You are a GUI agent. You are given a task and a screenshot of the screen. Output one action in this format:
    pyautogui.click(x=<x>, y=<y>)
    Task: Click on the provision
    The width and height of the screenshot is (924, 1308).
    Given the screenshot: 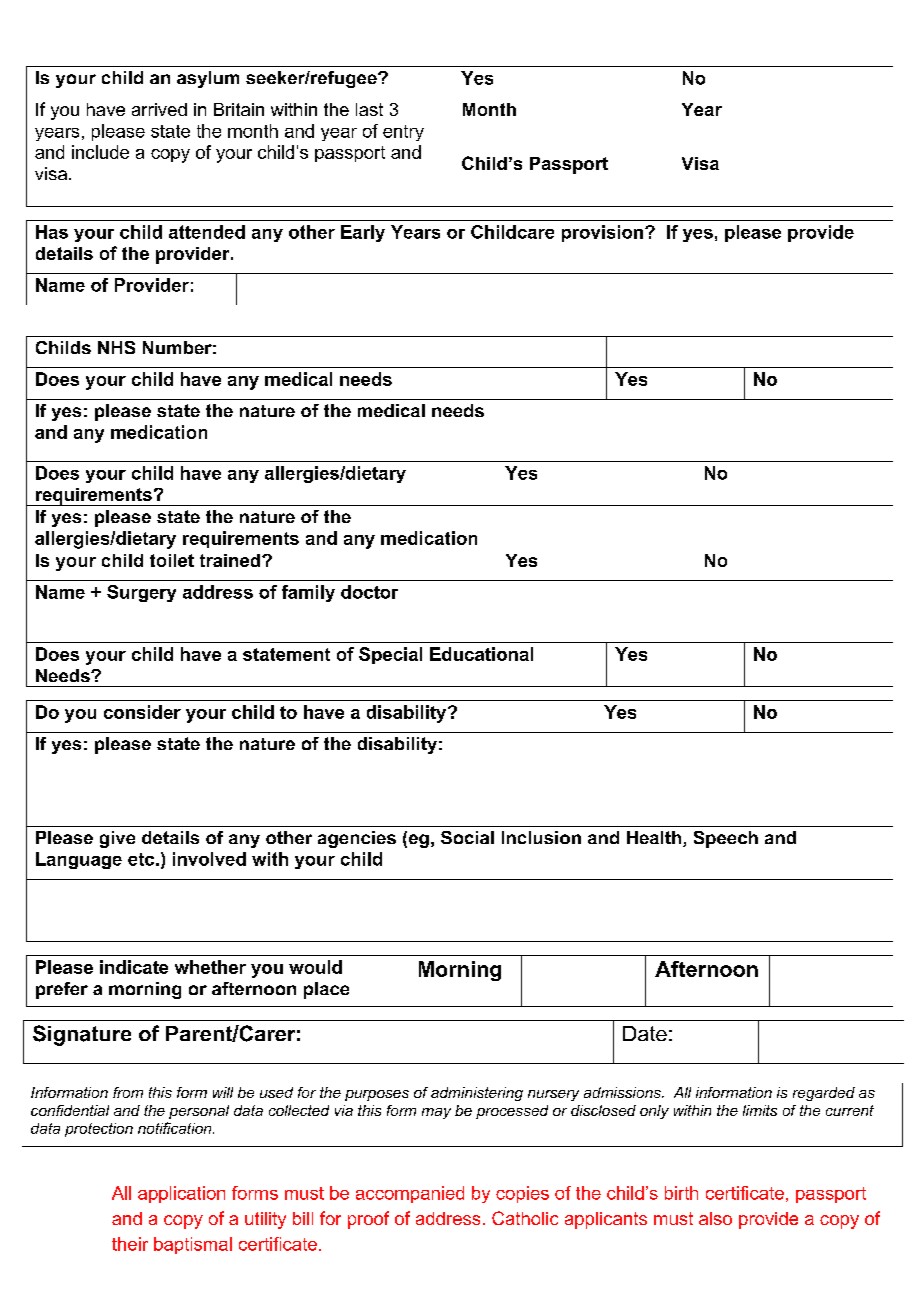 What is the action you would take?
    pyautogui.click(x=602, y=233)
